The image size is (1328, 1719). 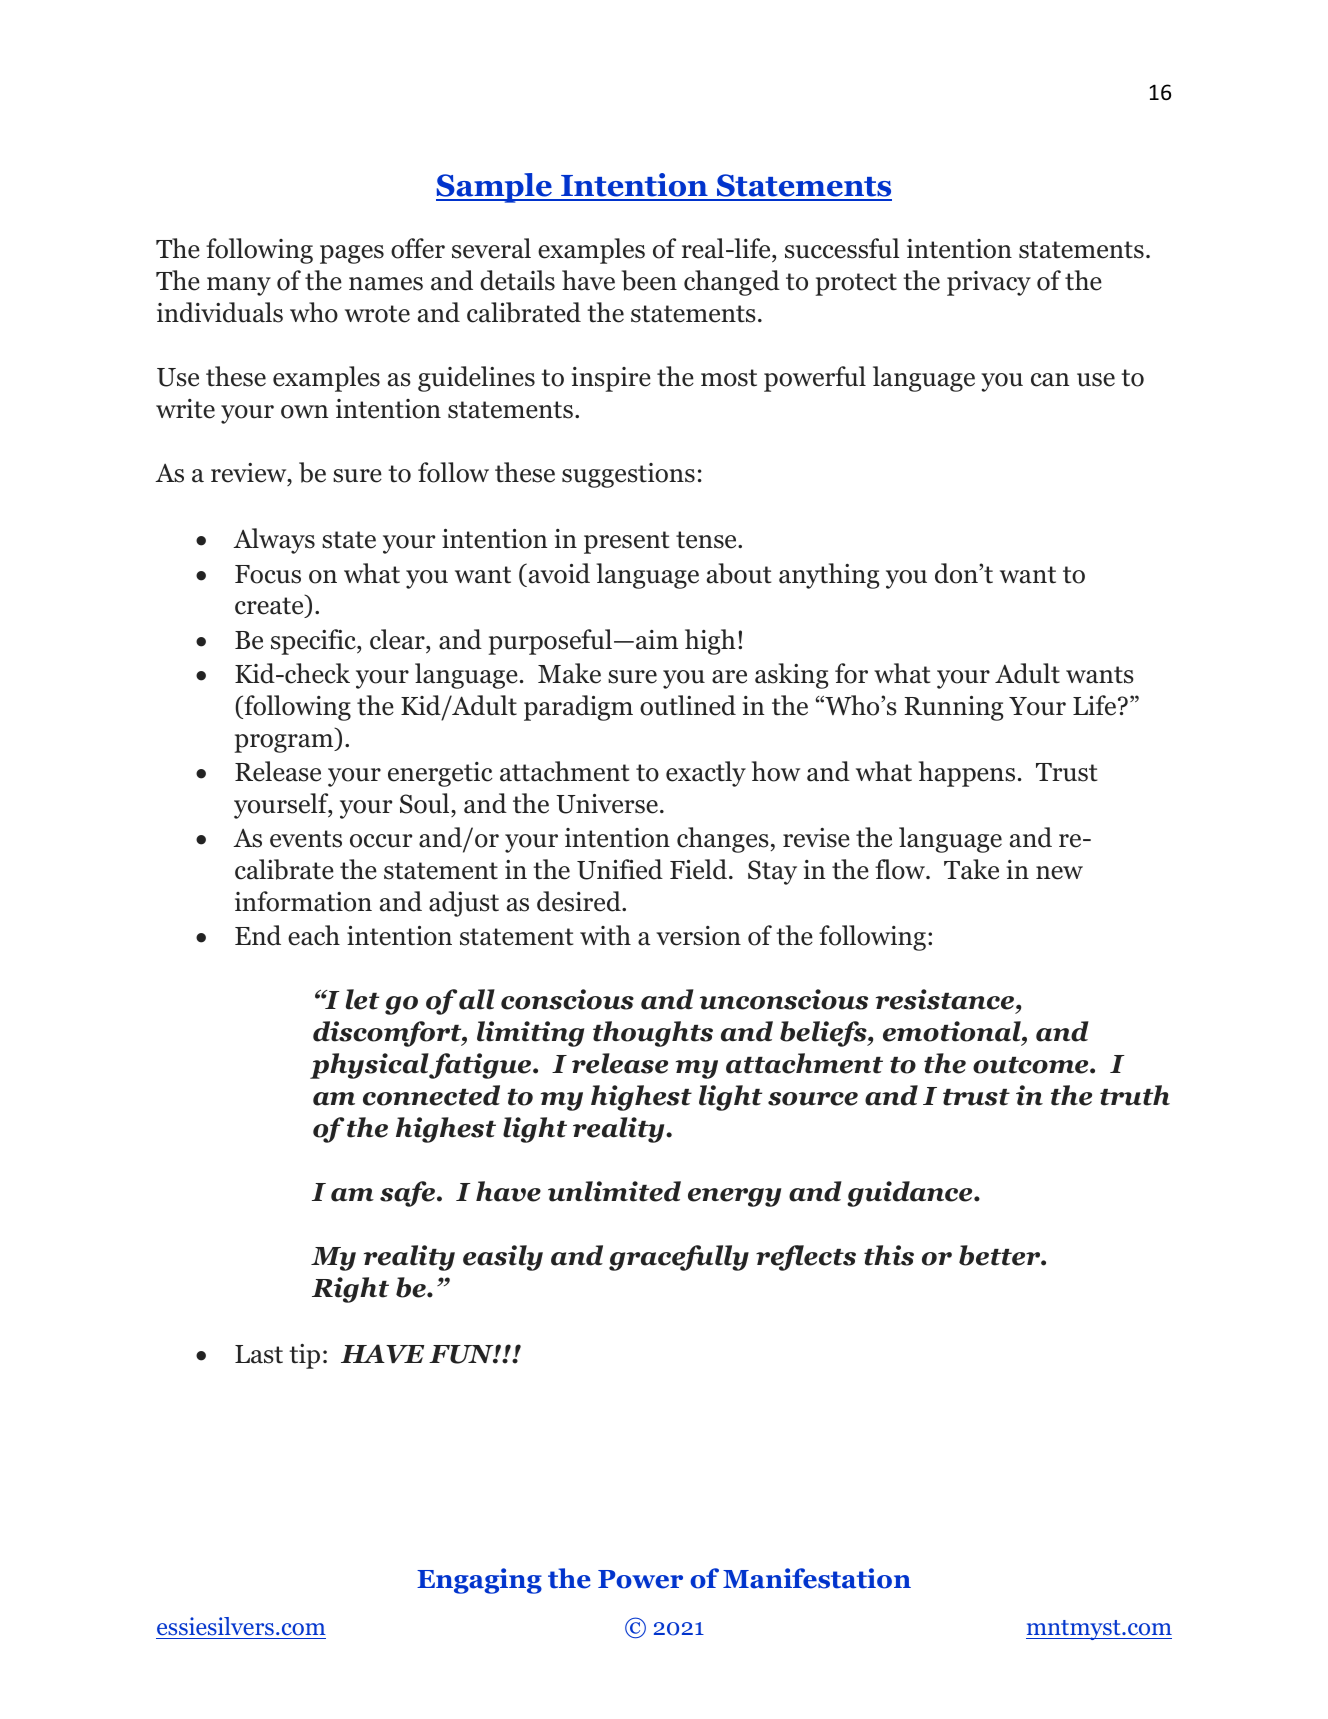 I want to click on privacy, so click(x=989, y=283).
